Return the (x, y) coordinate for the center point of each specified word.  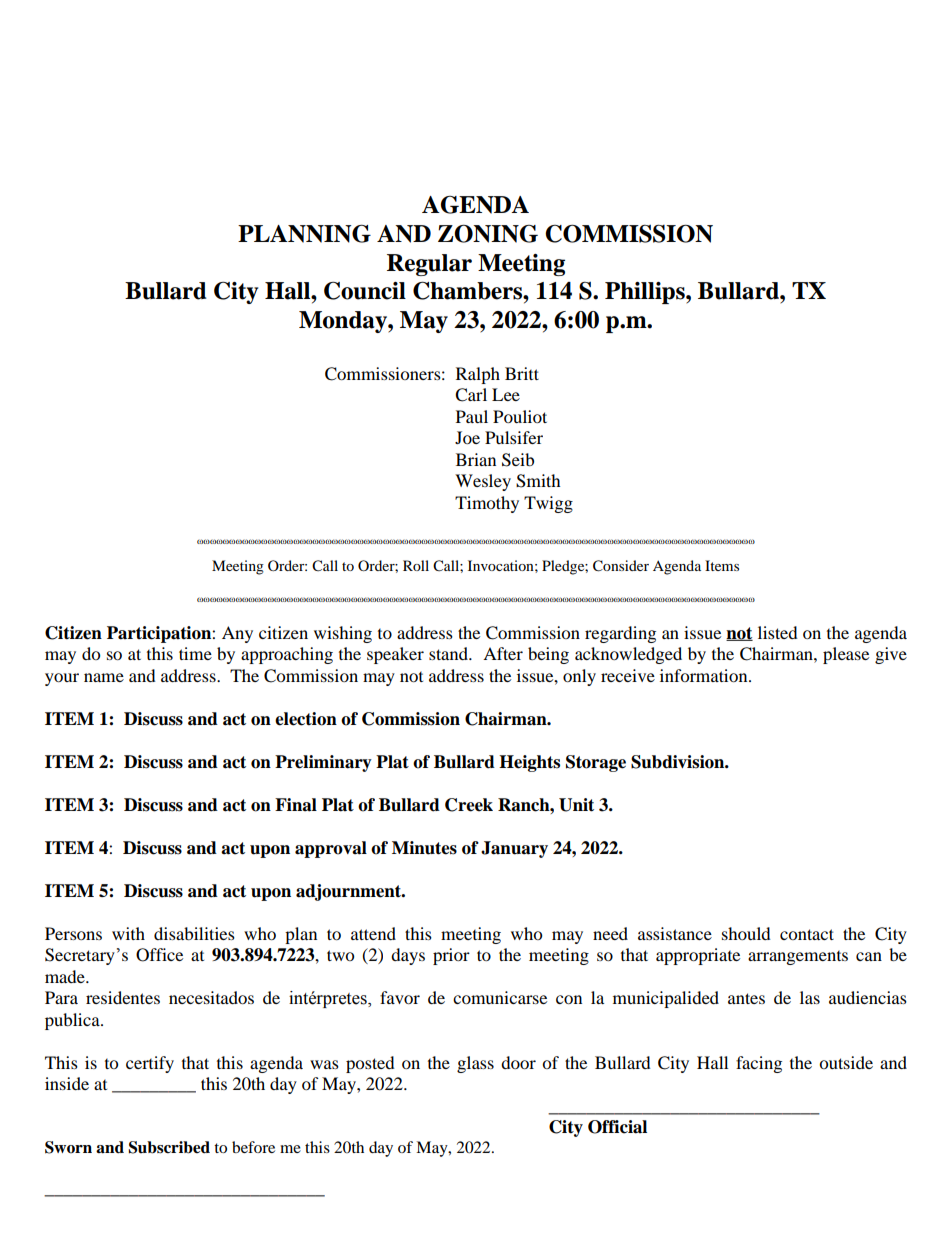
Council (365, 290)
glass (475, 1064)
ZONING (488, 233)
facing (759, 1064)
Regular (429, 265)
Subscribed (169, 1147)
